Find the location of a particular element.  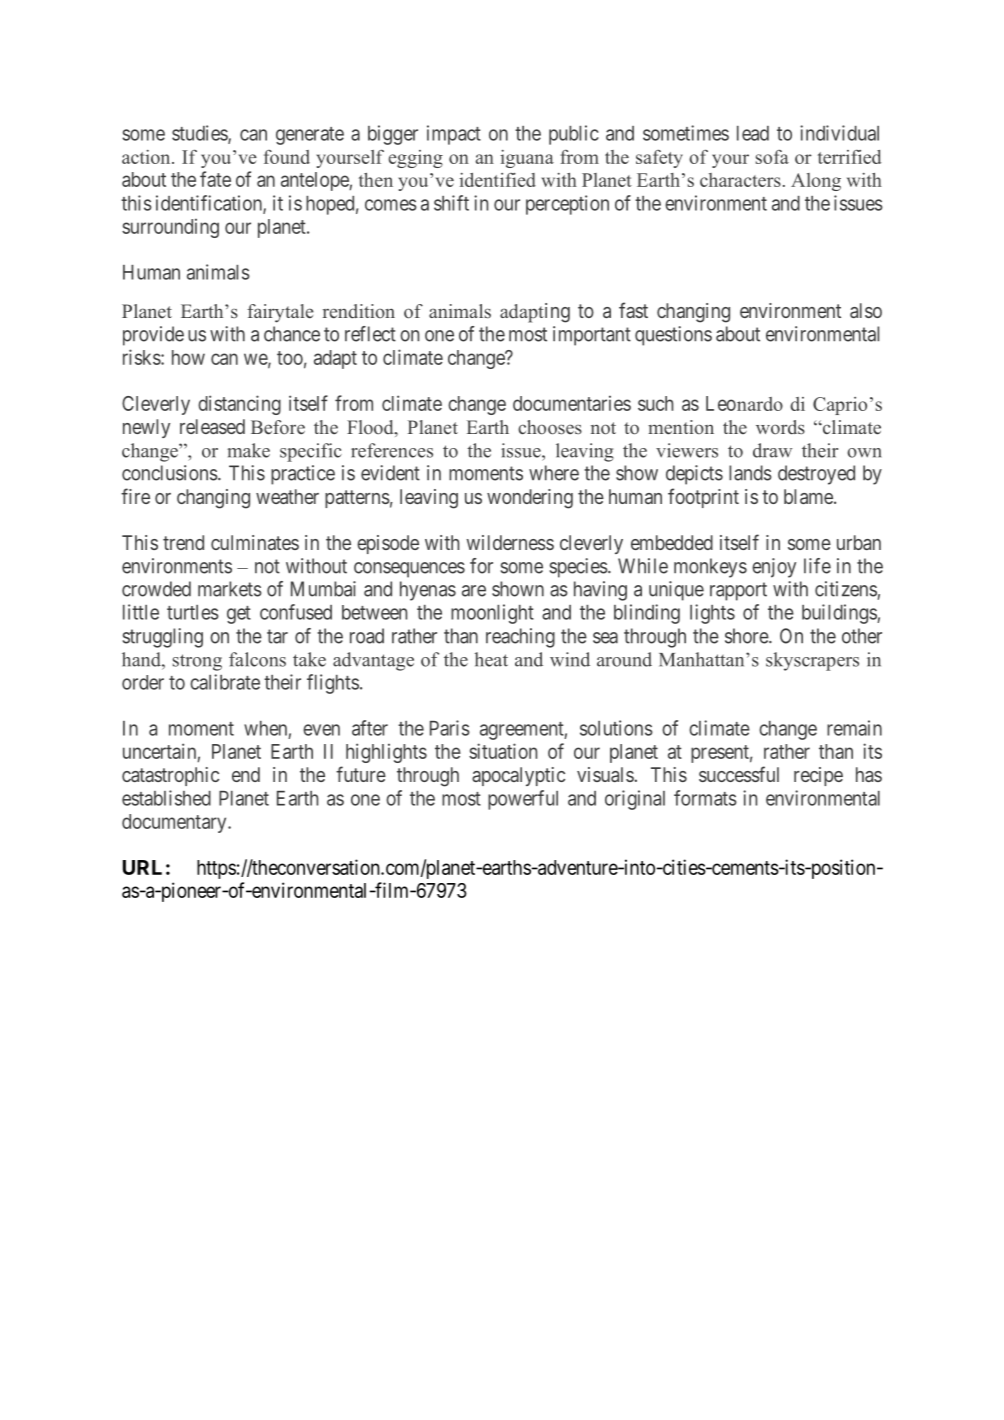

formats is located at coordinates (705, 798).
